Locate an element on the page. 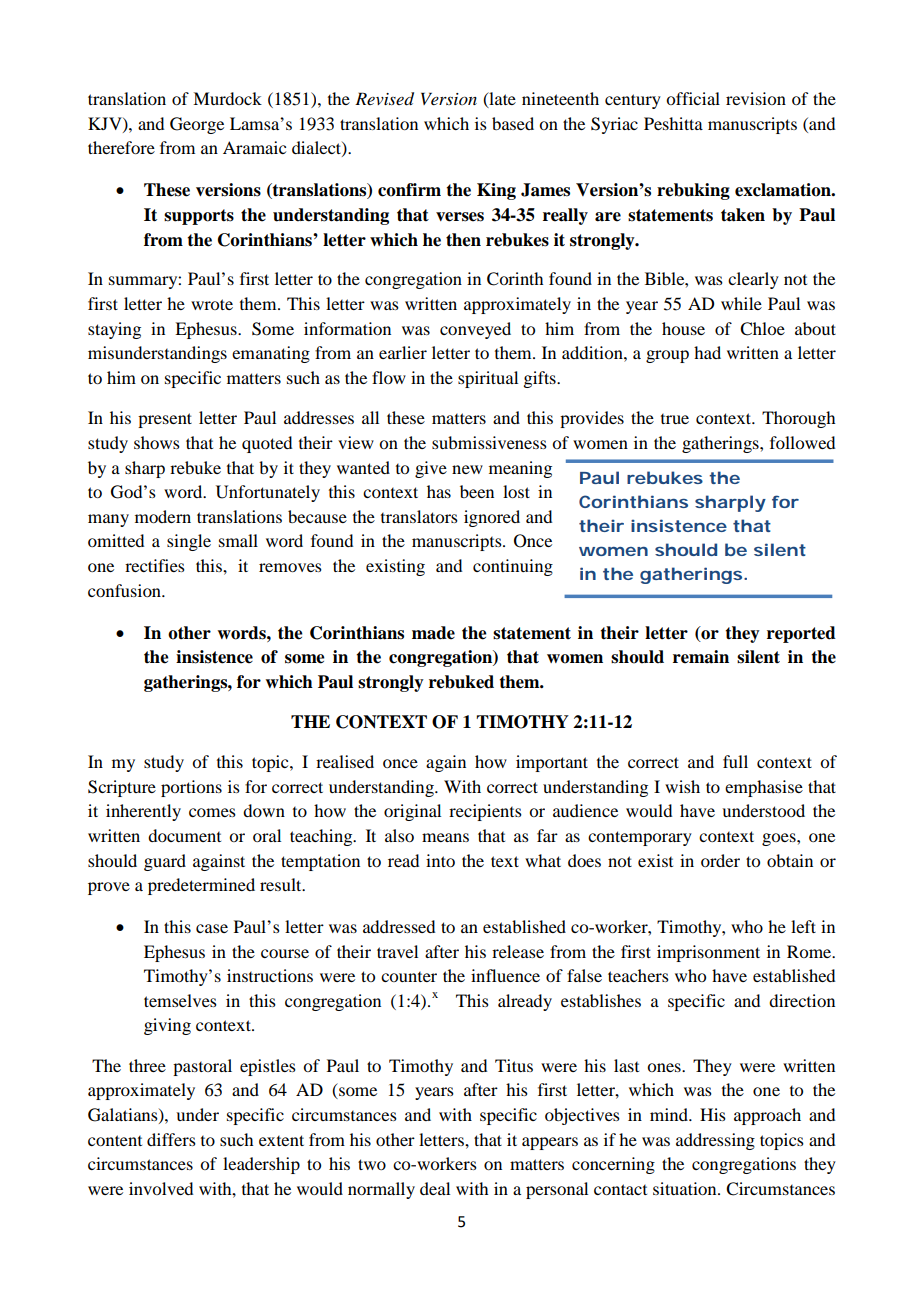 Image resolution: width=924 pixels, height=1308 pixels. differs is located at coordinates (171, 1139).
